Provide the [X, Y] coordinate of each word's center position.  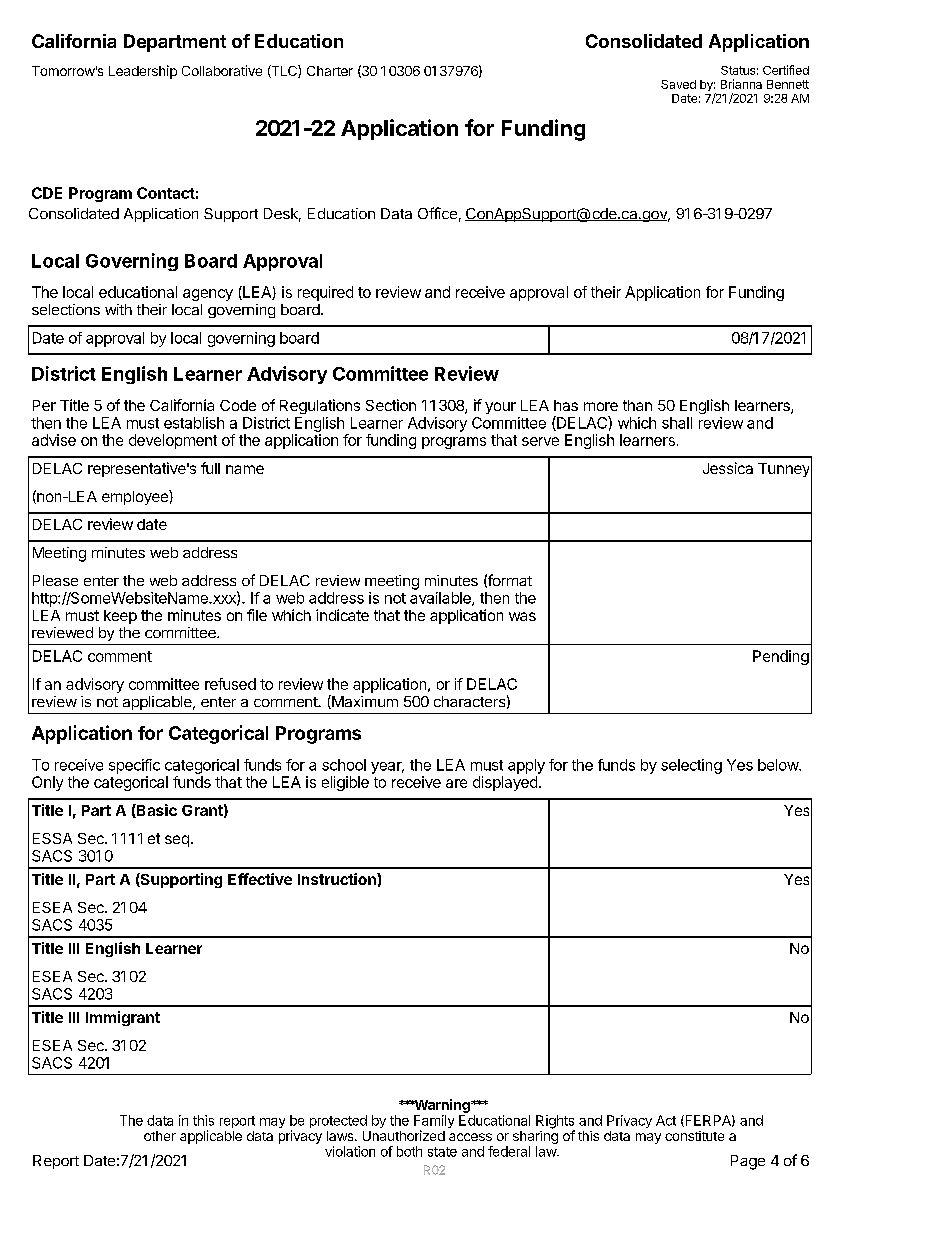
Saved [678, 84]
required [325, 293]
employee [136, 497]
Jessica [728, 468]
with [118, 309]
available [441, 599]
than [637, 405]
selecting [691, 766]
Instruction [338, 879]
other [160, 1136]
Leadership [143, 72]
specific [134, 766]
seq [177, 841]
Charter [330, 71]
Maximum [364, 702]
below [779, 765]
